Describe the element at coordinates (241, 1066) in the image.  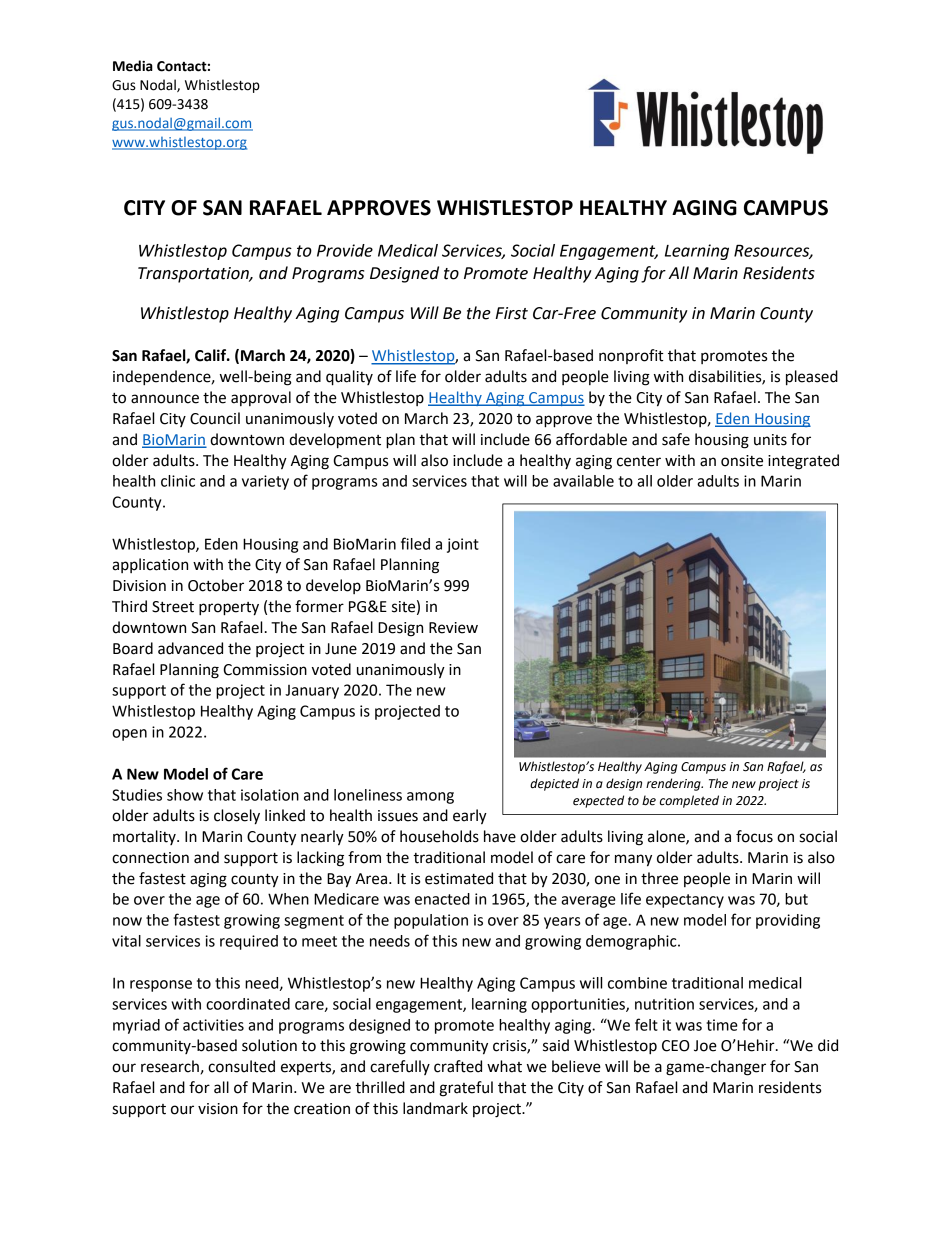
I see `consulted` at that location.
